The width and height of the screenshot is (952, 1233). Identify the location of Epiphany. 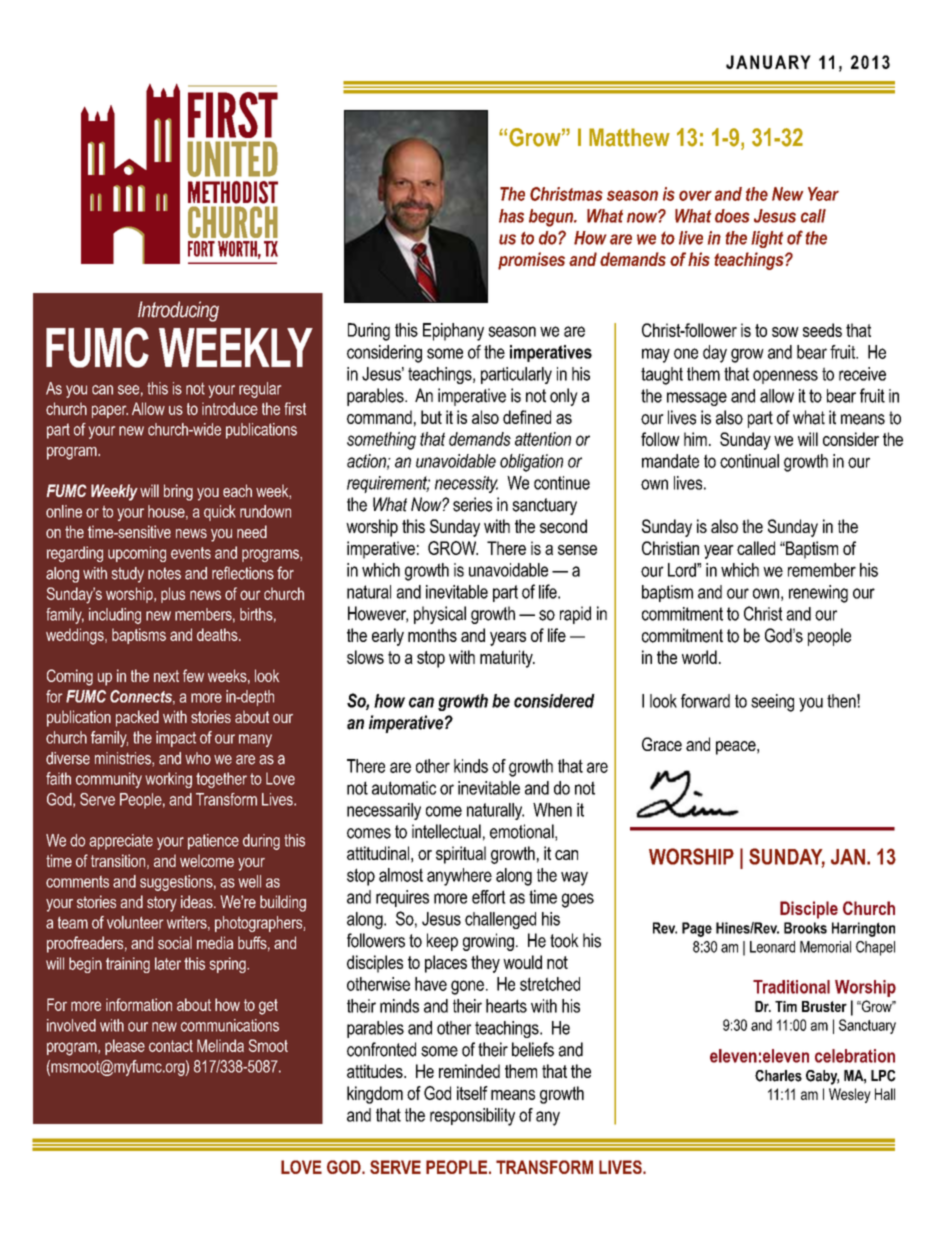
(453, 332).
